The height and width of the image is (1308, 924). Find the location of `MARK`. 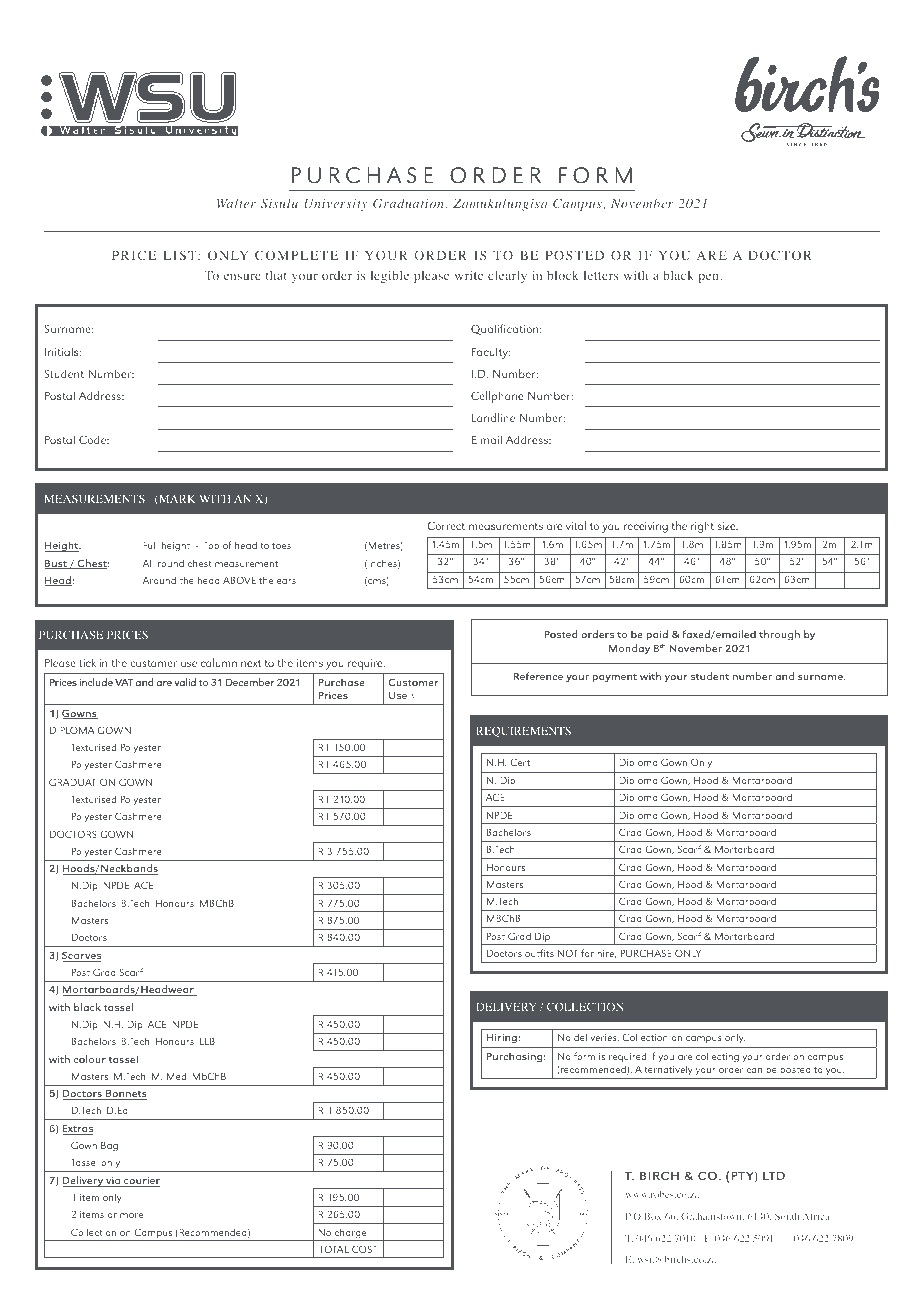

MARK is located at coordinates (176, 500).
